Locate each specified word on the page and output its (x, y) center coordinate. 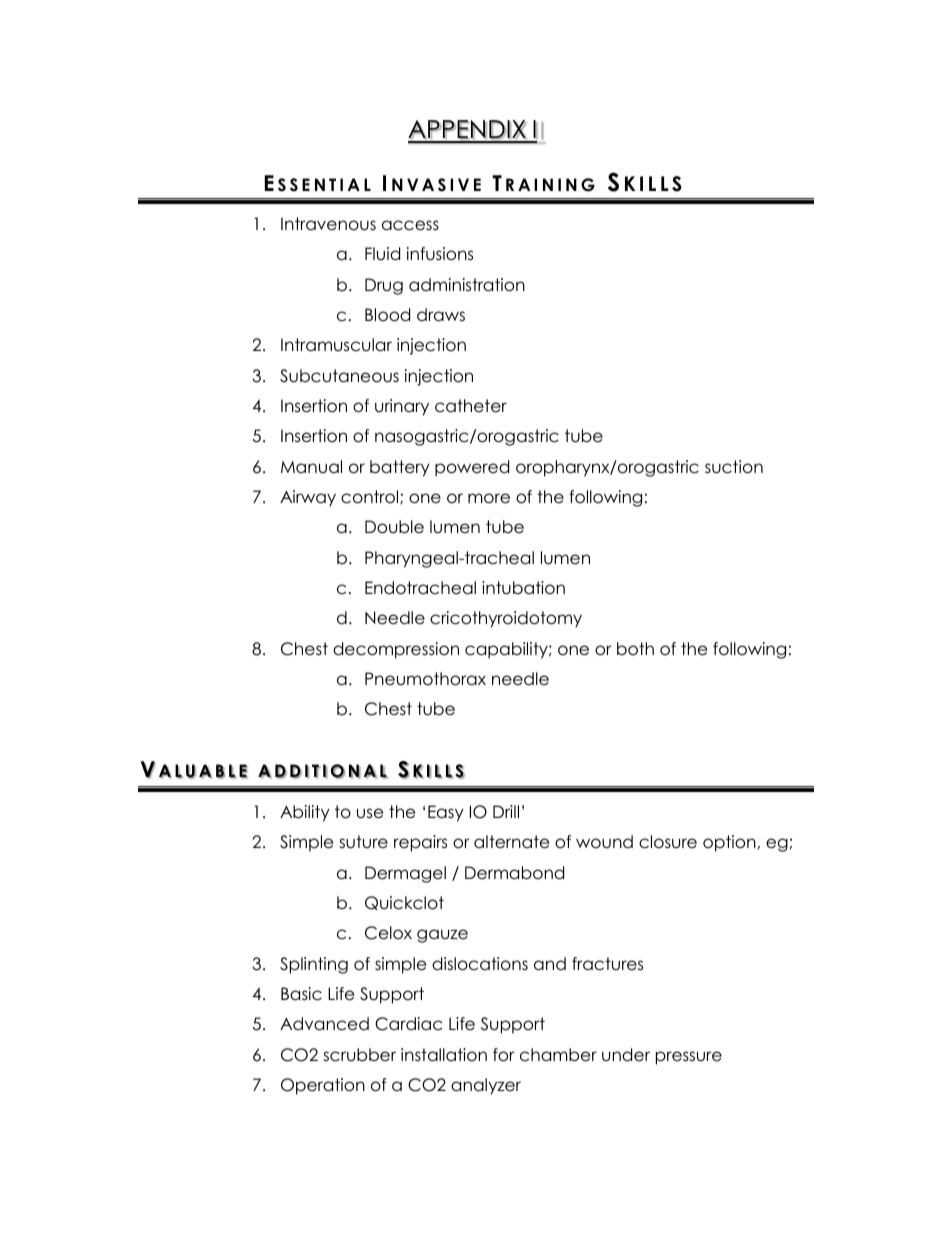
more (489, 498)
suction (734, 467)
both (635, 649)
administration (467, 285)
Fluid (382, 254)
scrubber (359, 1055)
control (371, 497)
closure (668, 842)
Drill (506, 811)
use (370, 813)
